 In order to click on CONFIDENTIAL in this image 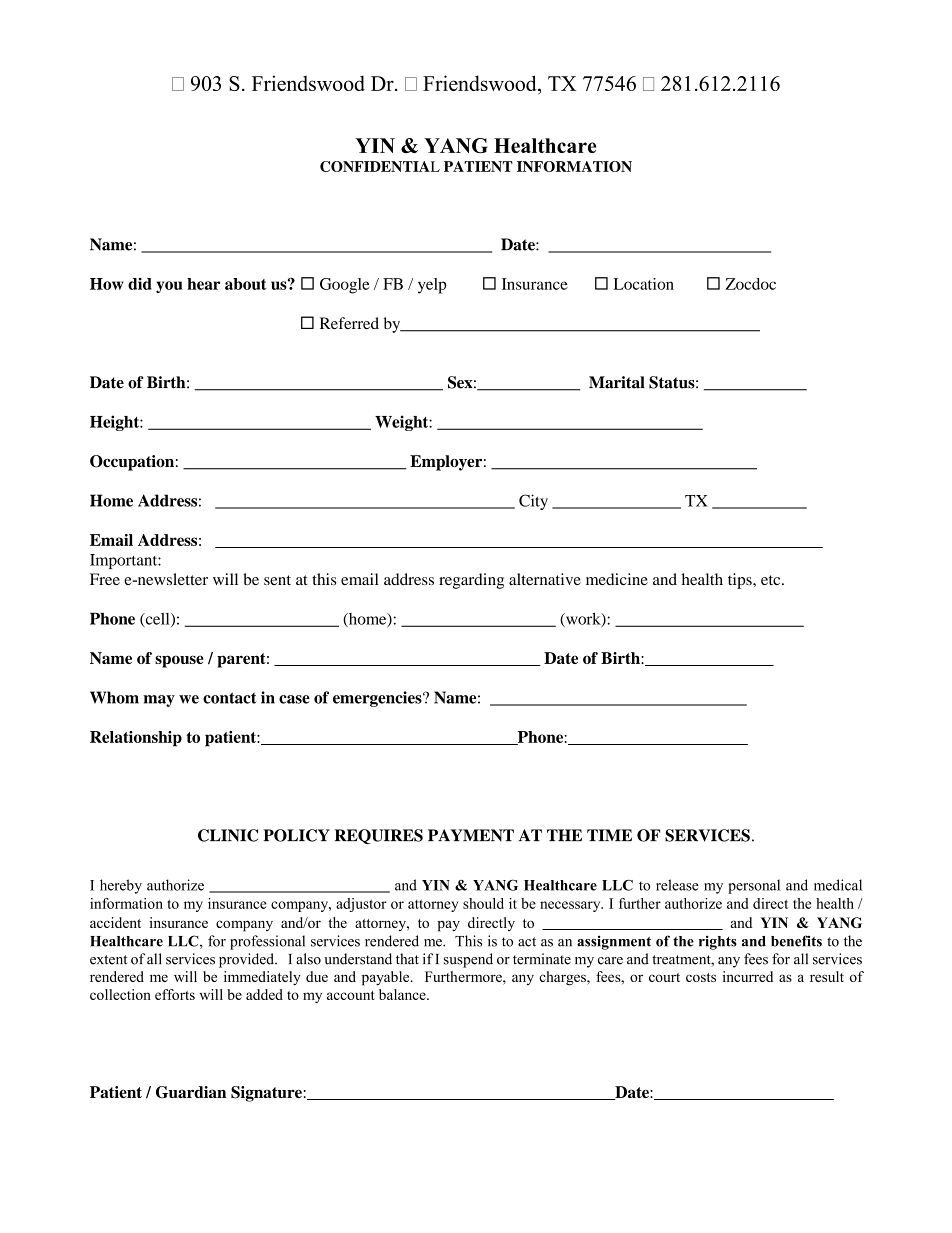, I will do `click(380, 166)`.
